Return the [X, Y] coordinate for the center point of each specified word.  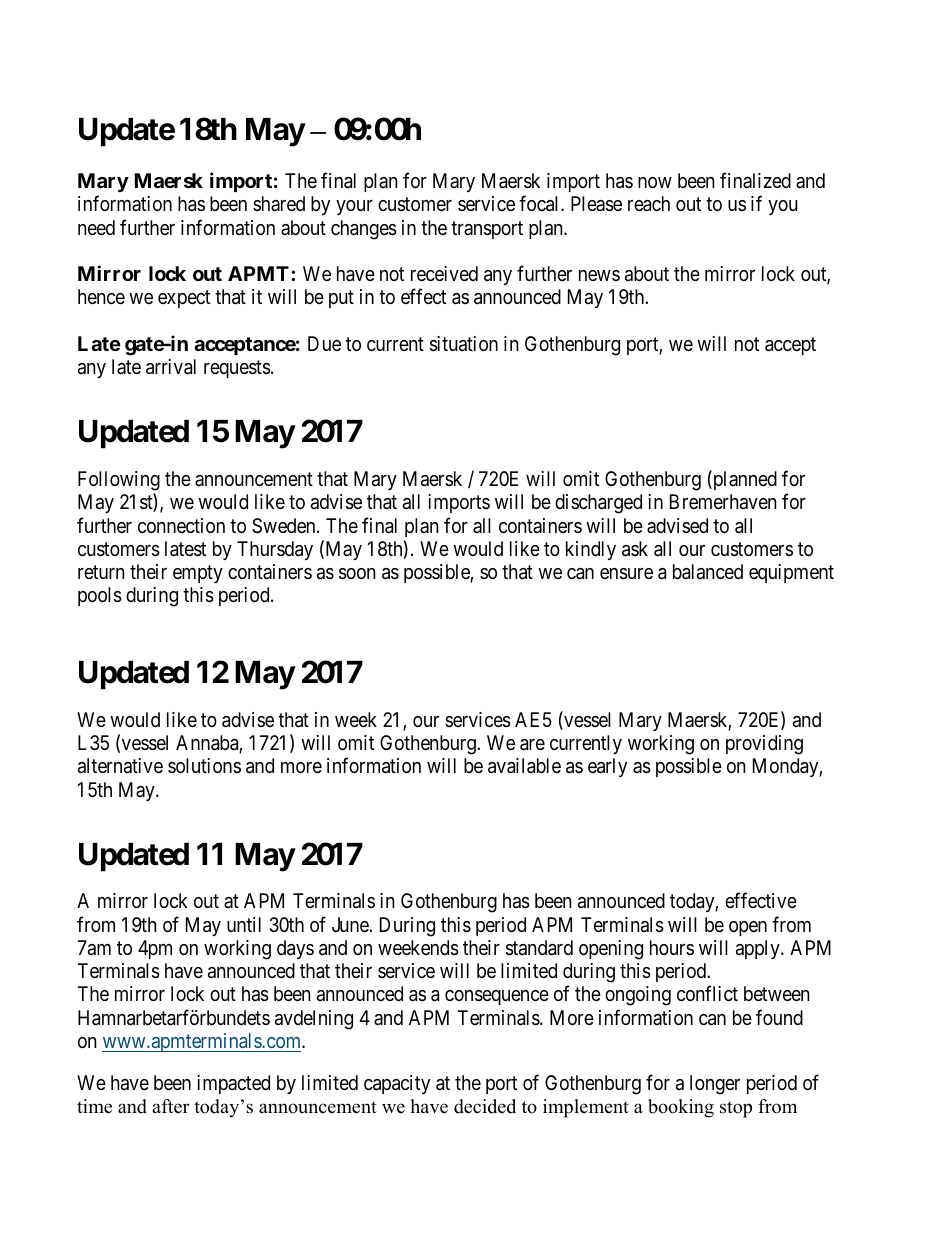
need [96, 227]
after [171, 1106]
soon [357, 574]
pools [100, 596]
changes [364, 230]
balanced [708, 572]
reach [649, 204]
